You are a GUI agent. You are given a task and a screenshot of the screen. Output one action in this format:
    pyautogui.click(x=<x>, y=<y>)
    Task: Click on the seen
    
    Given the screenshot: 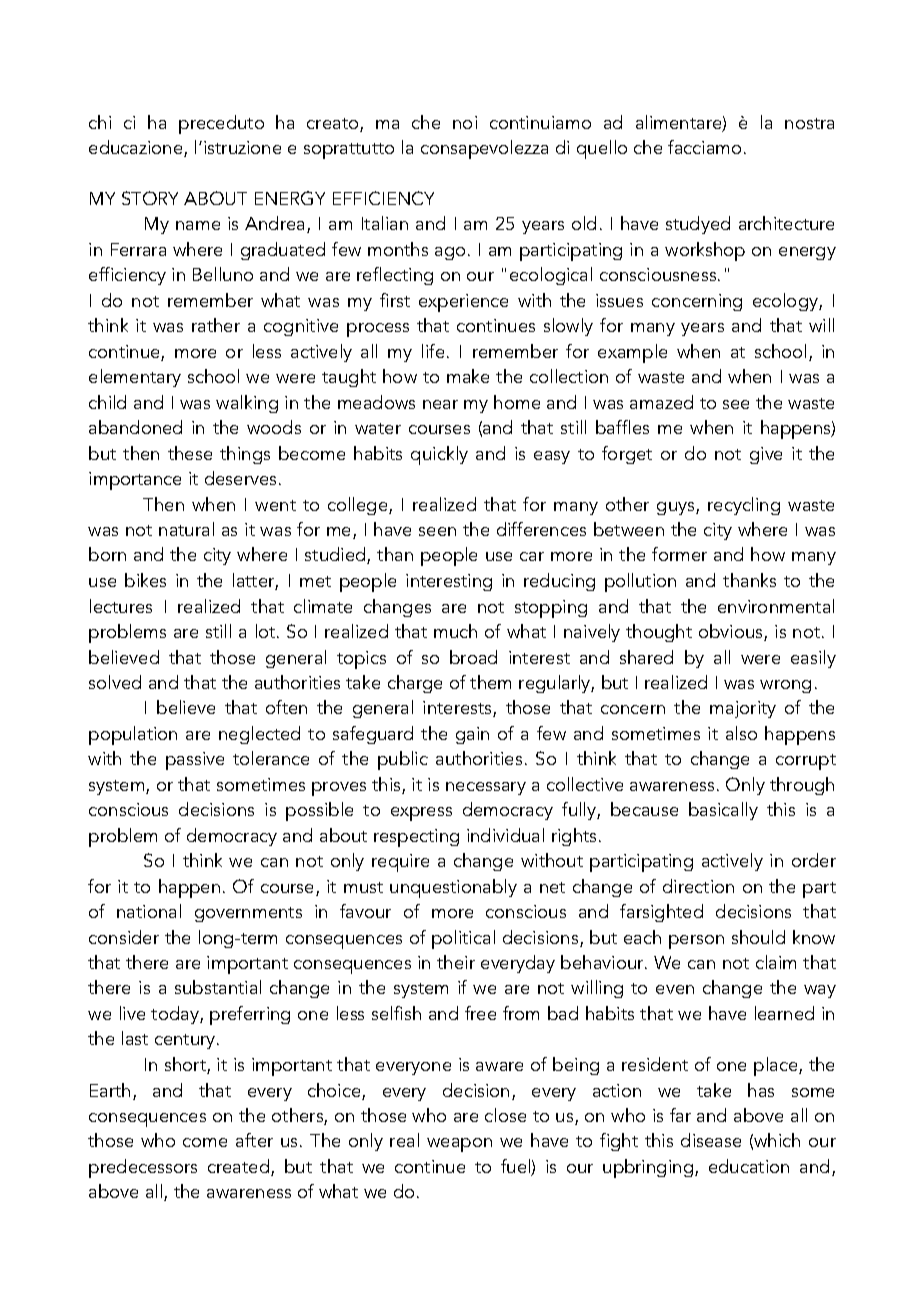 What is the action you would take?
    pyautogui.click(x=437, y=531)
